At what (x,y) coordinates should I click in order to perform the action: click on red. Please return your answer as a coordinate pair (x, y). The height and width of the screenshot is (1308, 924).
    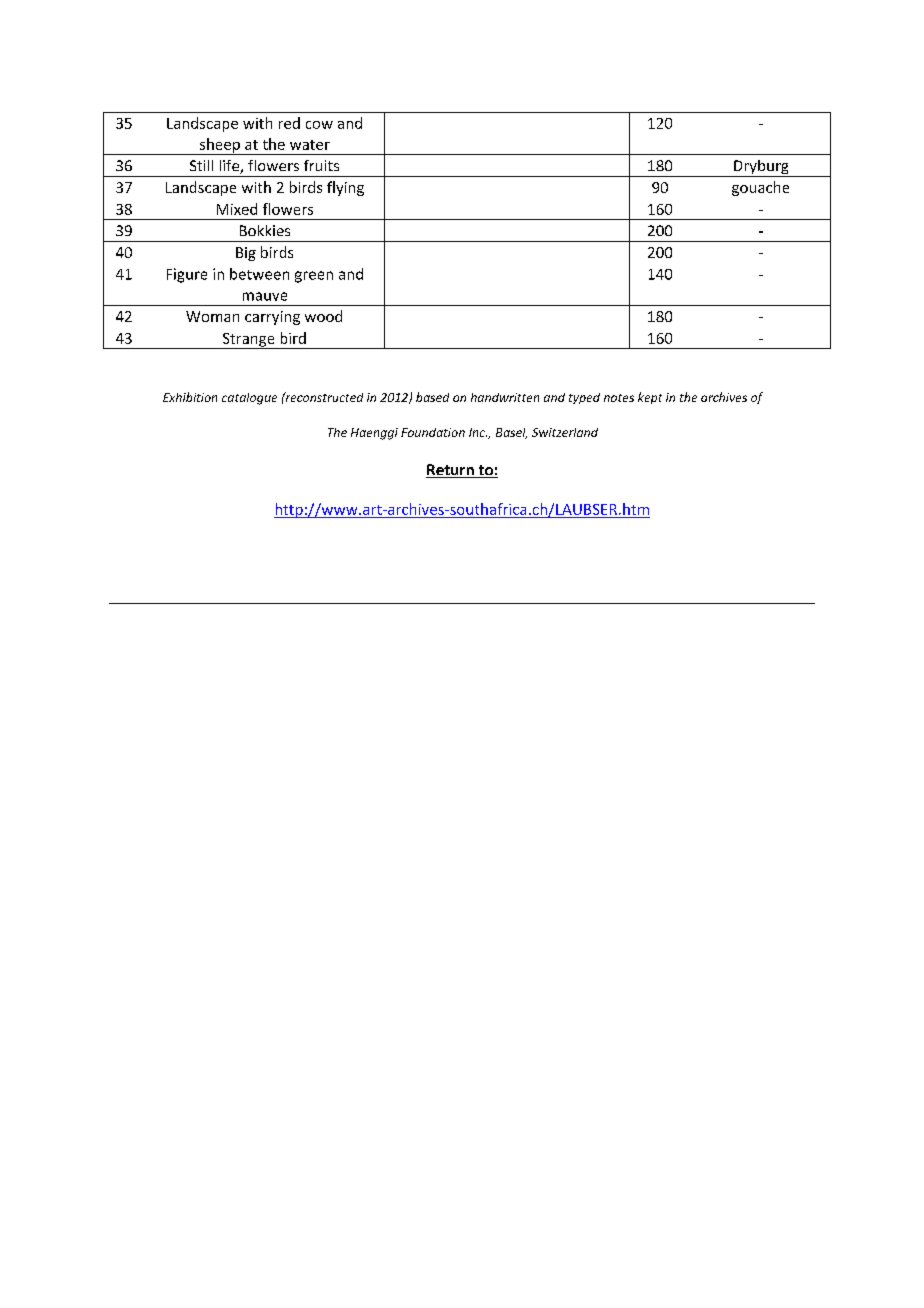
    Looking at the image, I should click on (289, 123).
